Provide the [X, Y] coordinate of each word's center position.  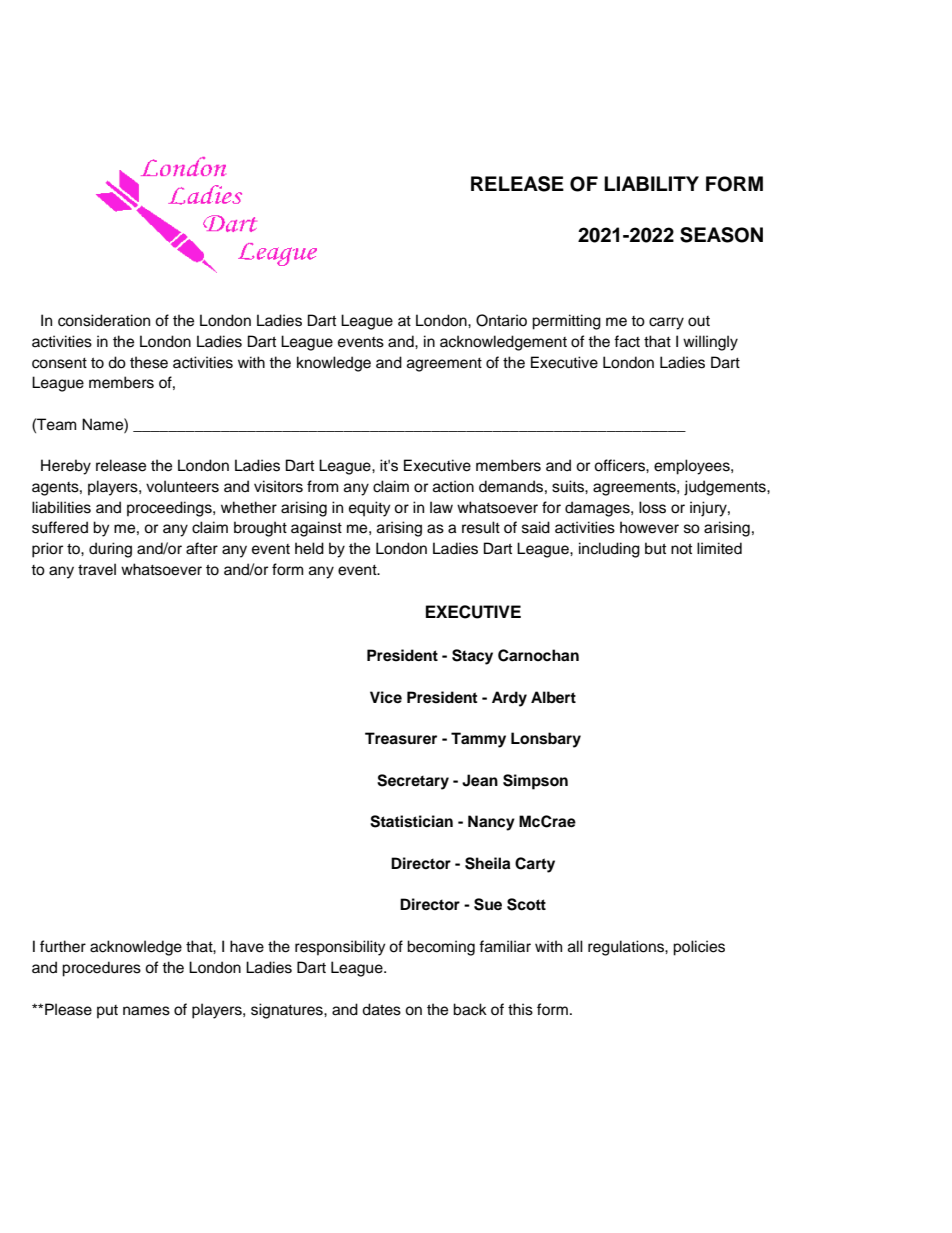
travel [97, 569]
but [655, 548]
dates [381, 1009]
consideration [104, 320]
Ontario [501, 320]
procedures [101, 969]
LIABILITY [651, 183]
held [309, 548]
